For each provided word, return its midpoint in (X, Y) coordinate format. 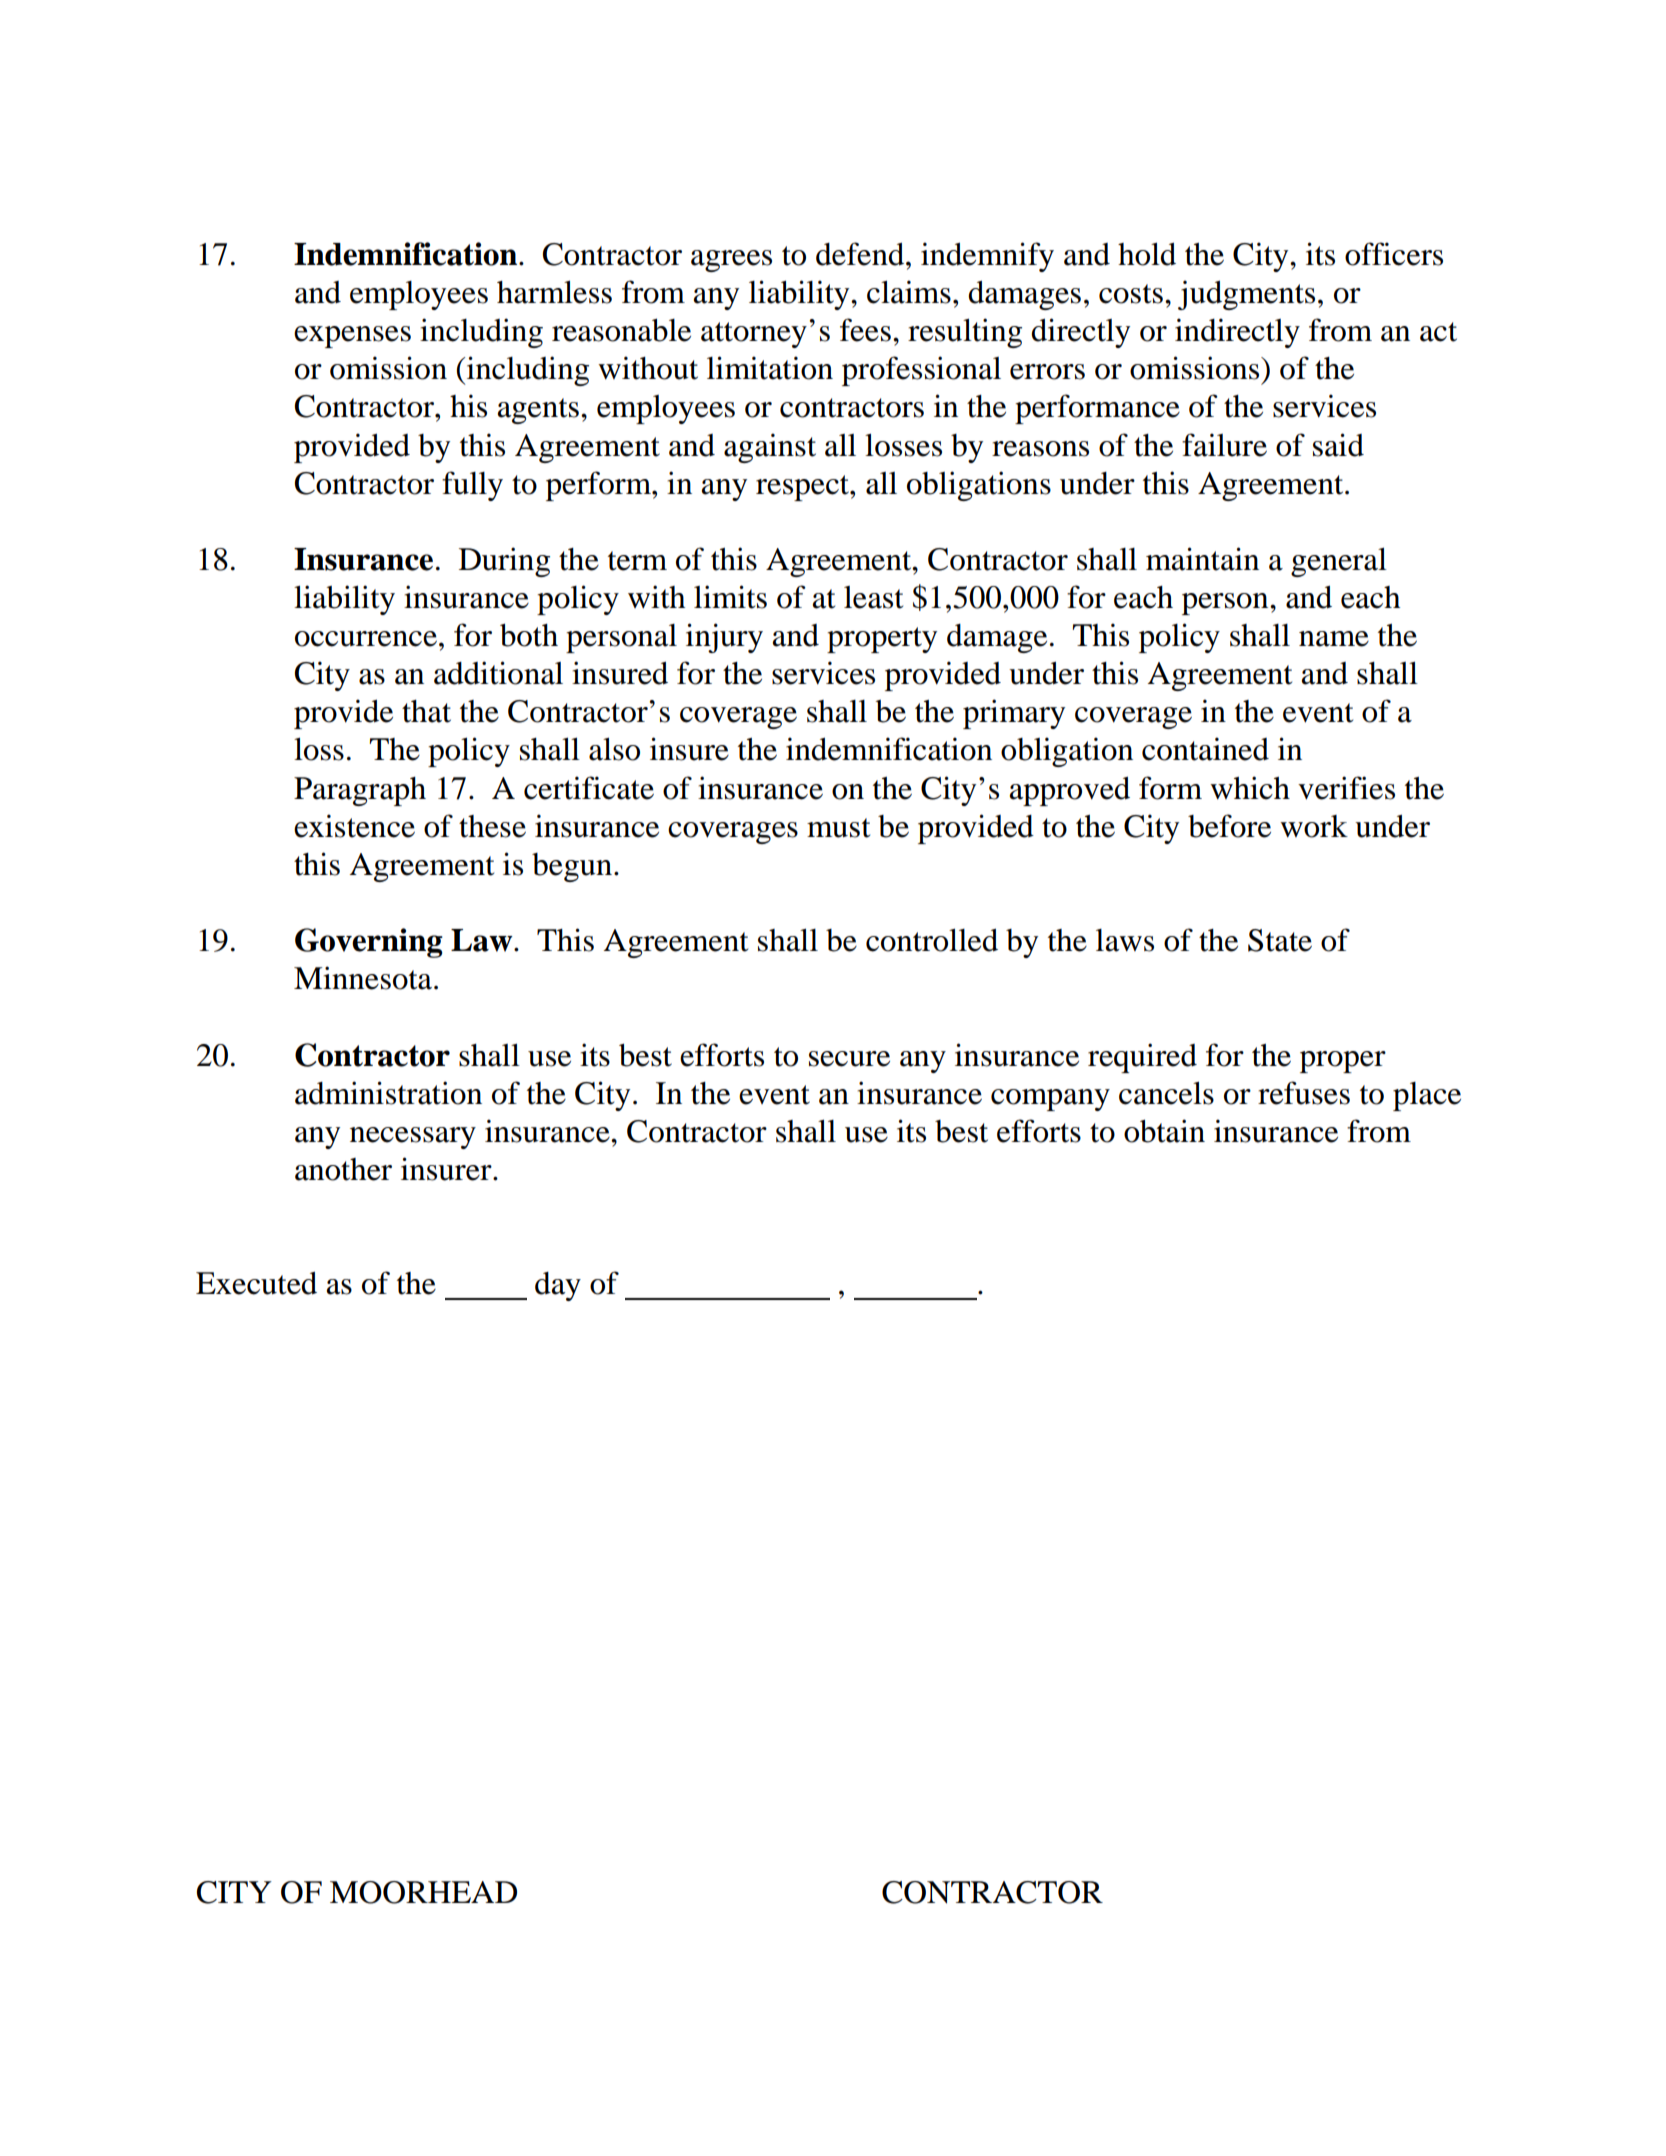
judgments (1246, 295)
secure (849, 1059)
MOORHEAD (423, 1892)
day (558, 1286)
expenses (352, 337)
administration (388, 1093)
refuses (1304, 1093)
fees (865, 330)
